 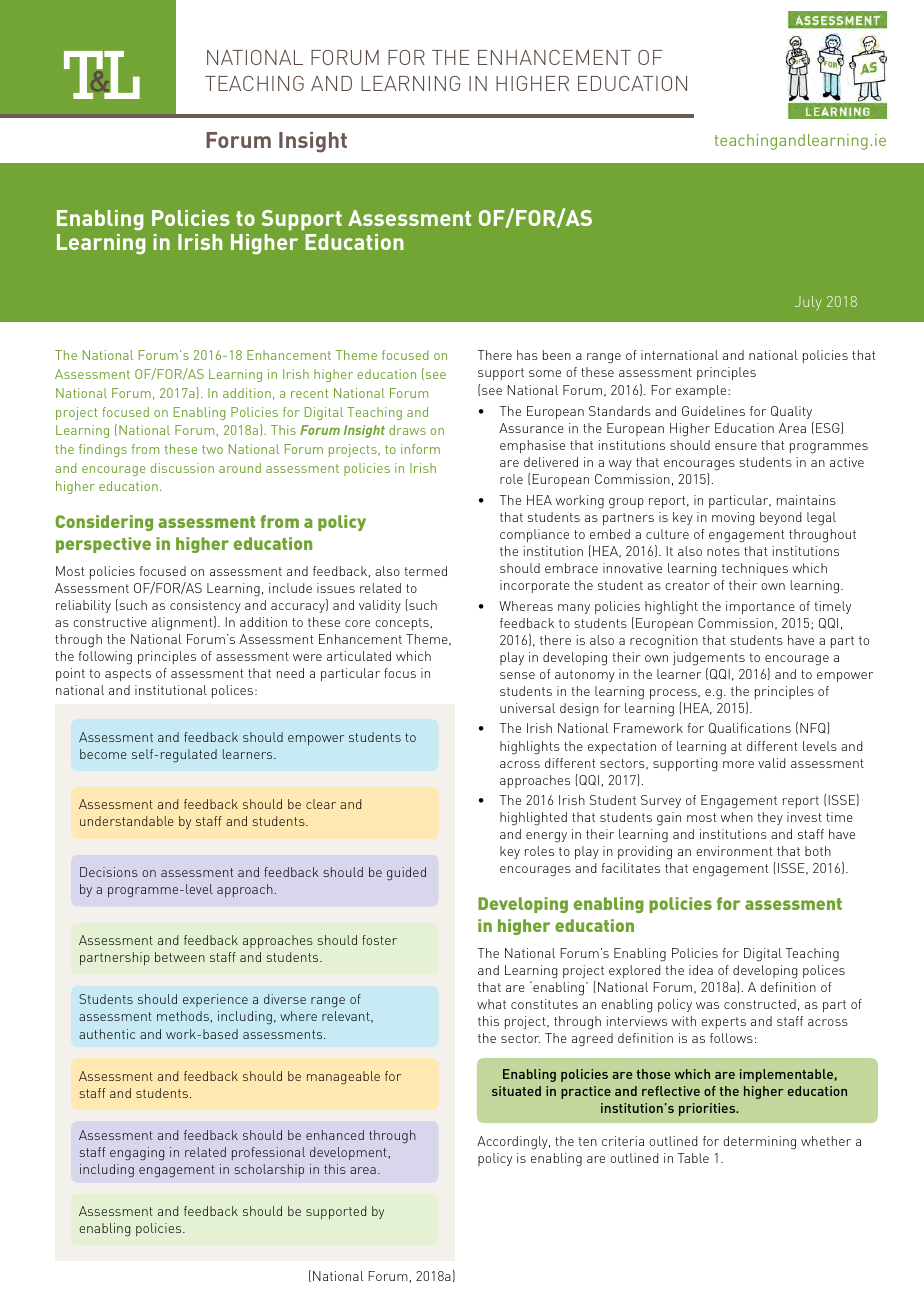 I want to click on understandable, so click(x=127, y=821).
